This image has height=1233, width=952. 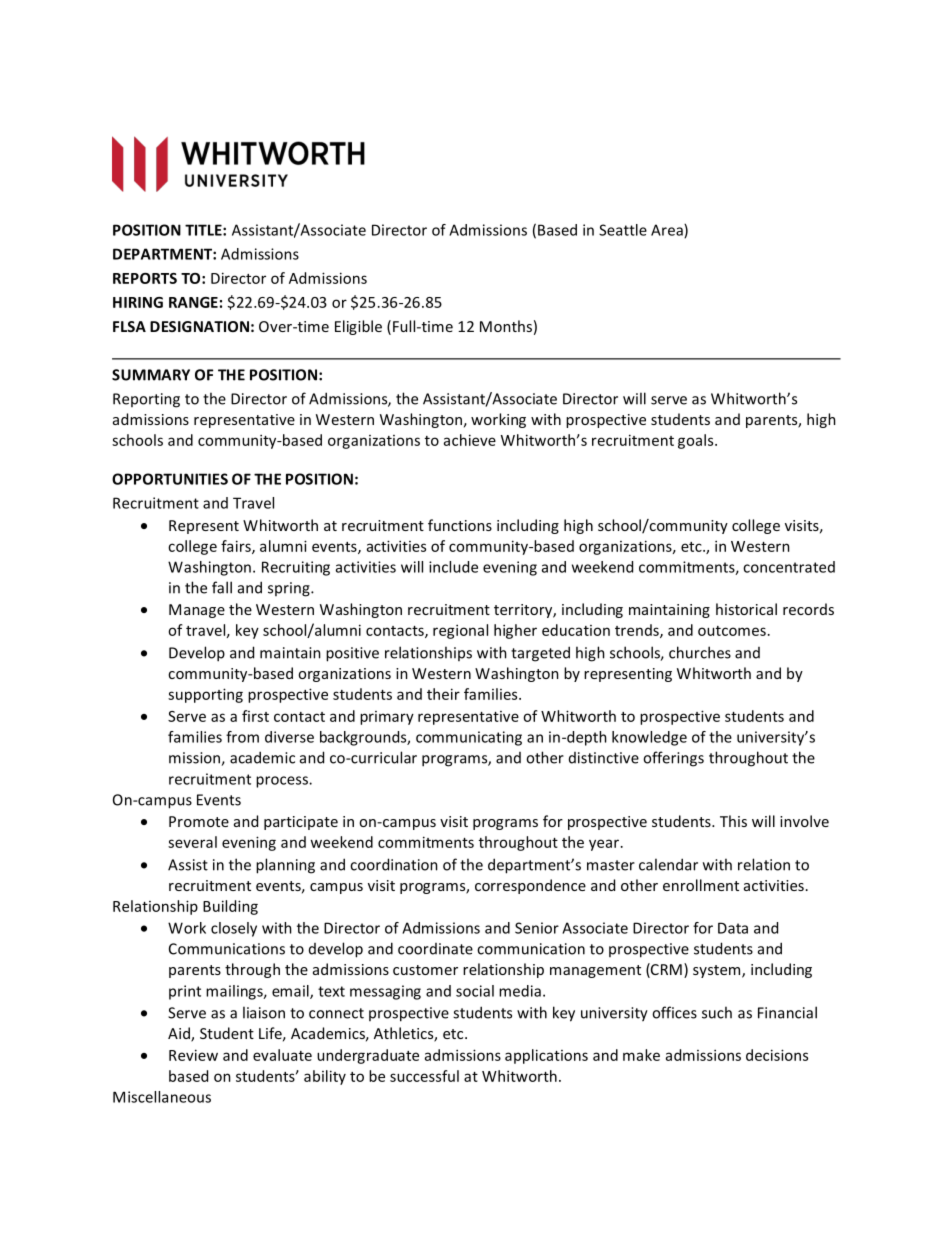 What do you see at coordinates (470, 440) in the image?
I see `achieve` at bounding box center [470, 440].
